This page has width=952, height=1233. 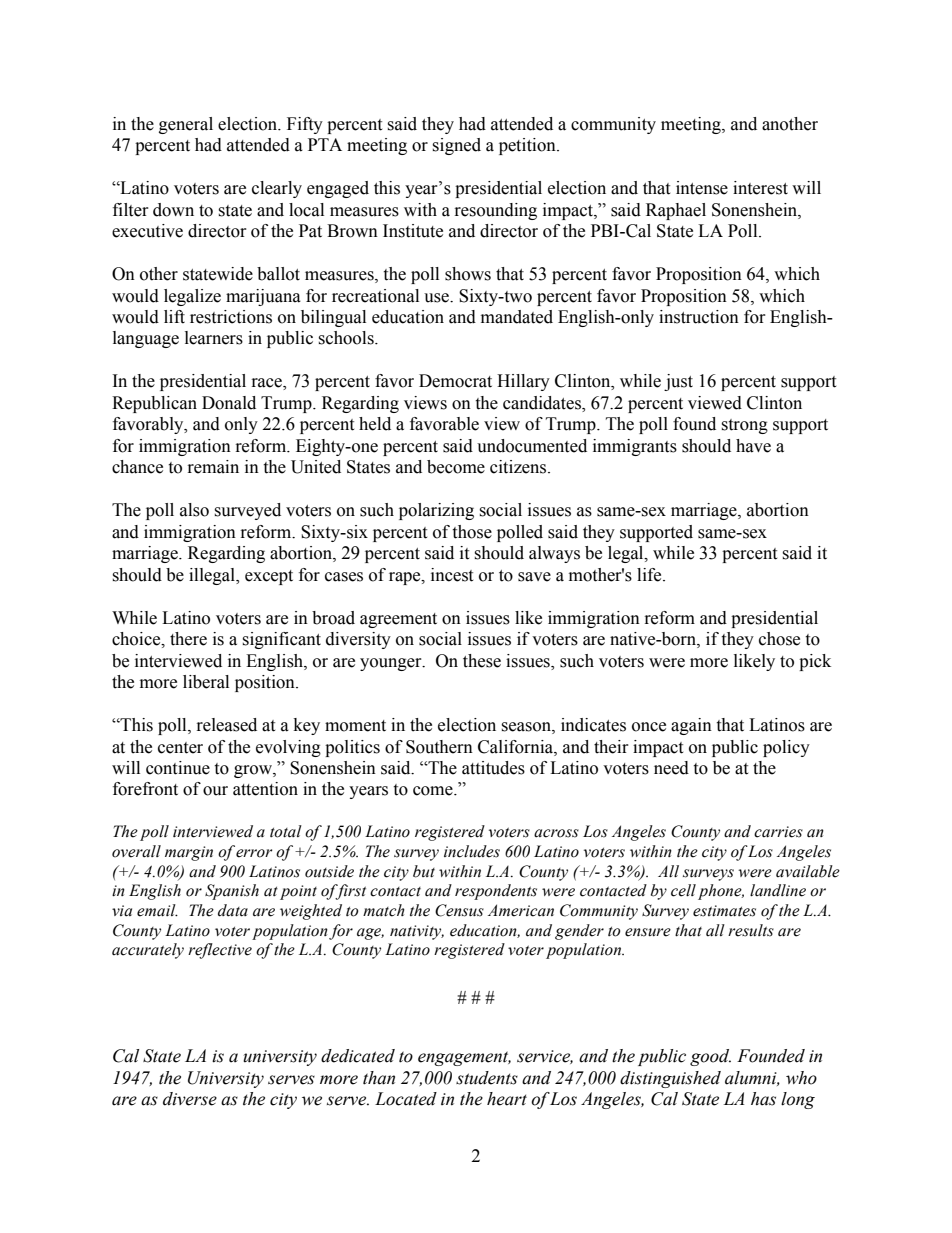 What do you see at coordinates (760, 188) in the page?
I see `interest` at bounding box center [760, 188].
